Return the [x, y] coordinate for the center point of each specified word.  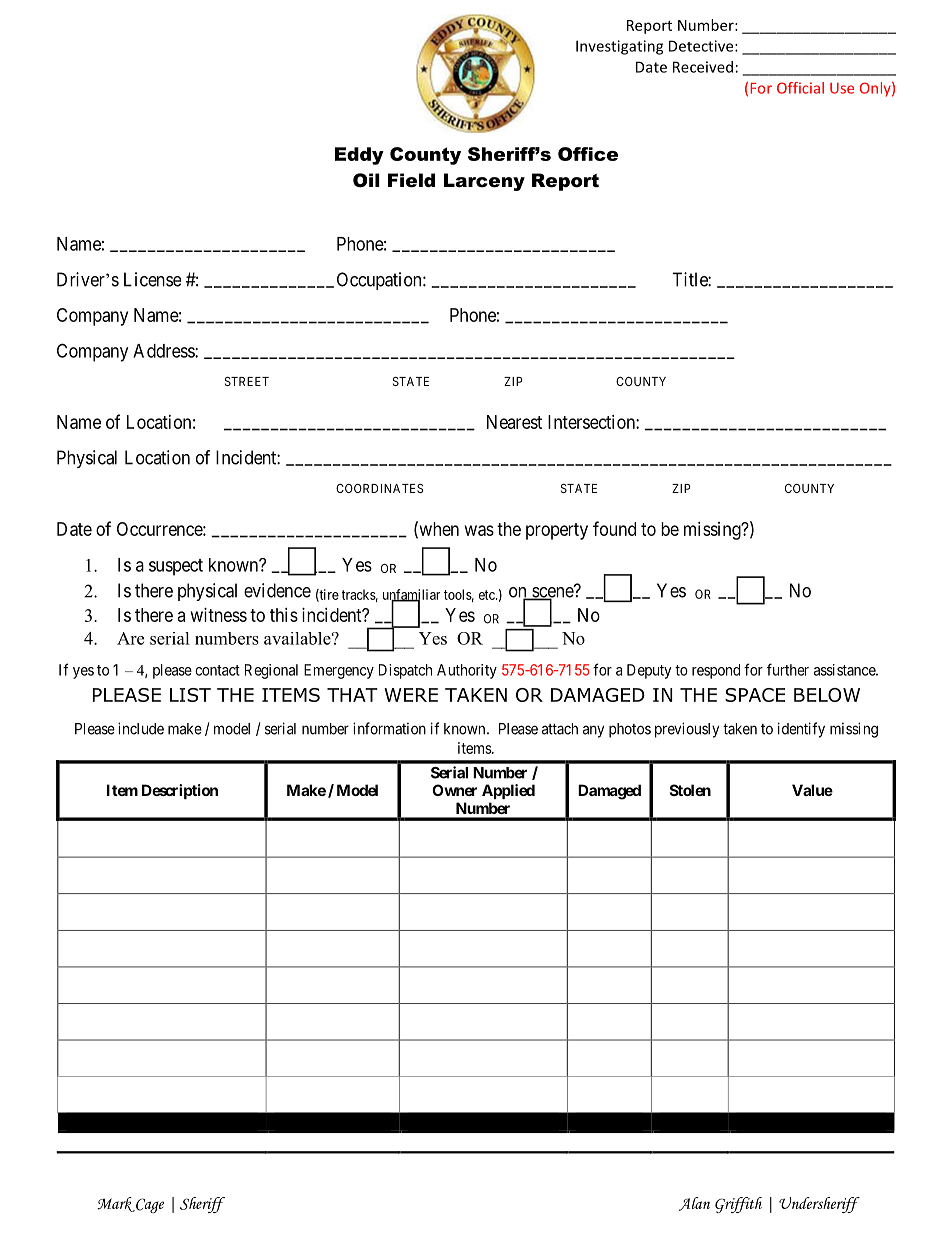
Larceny [484, 182]
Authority [467, 671]
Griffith [738, 1205]
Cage [149, 1205]
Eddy [359, 156]
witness [219, 615]
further [788, 669]
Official [800, 88]
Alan [694, 1204]
